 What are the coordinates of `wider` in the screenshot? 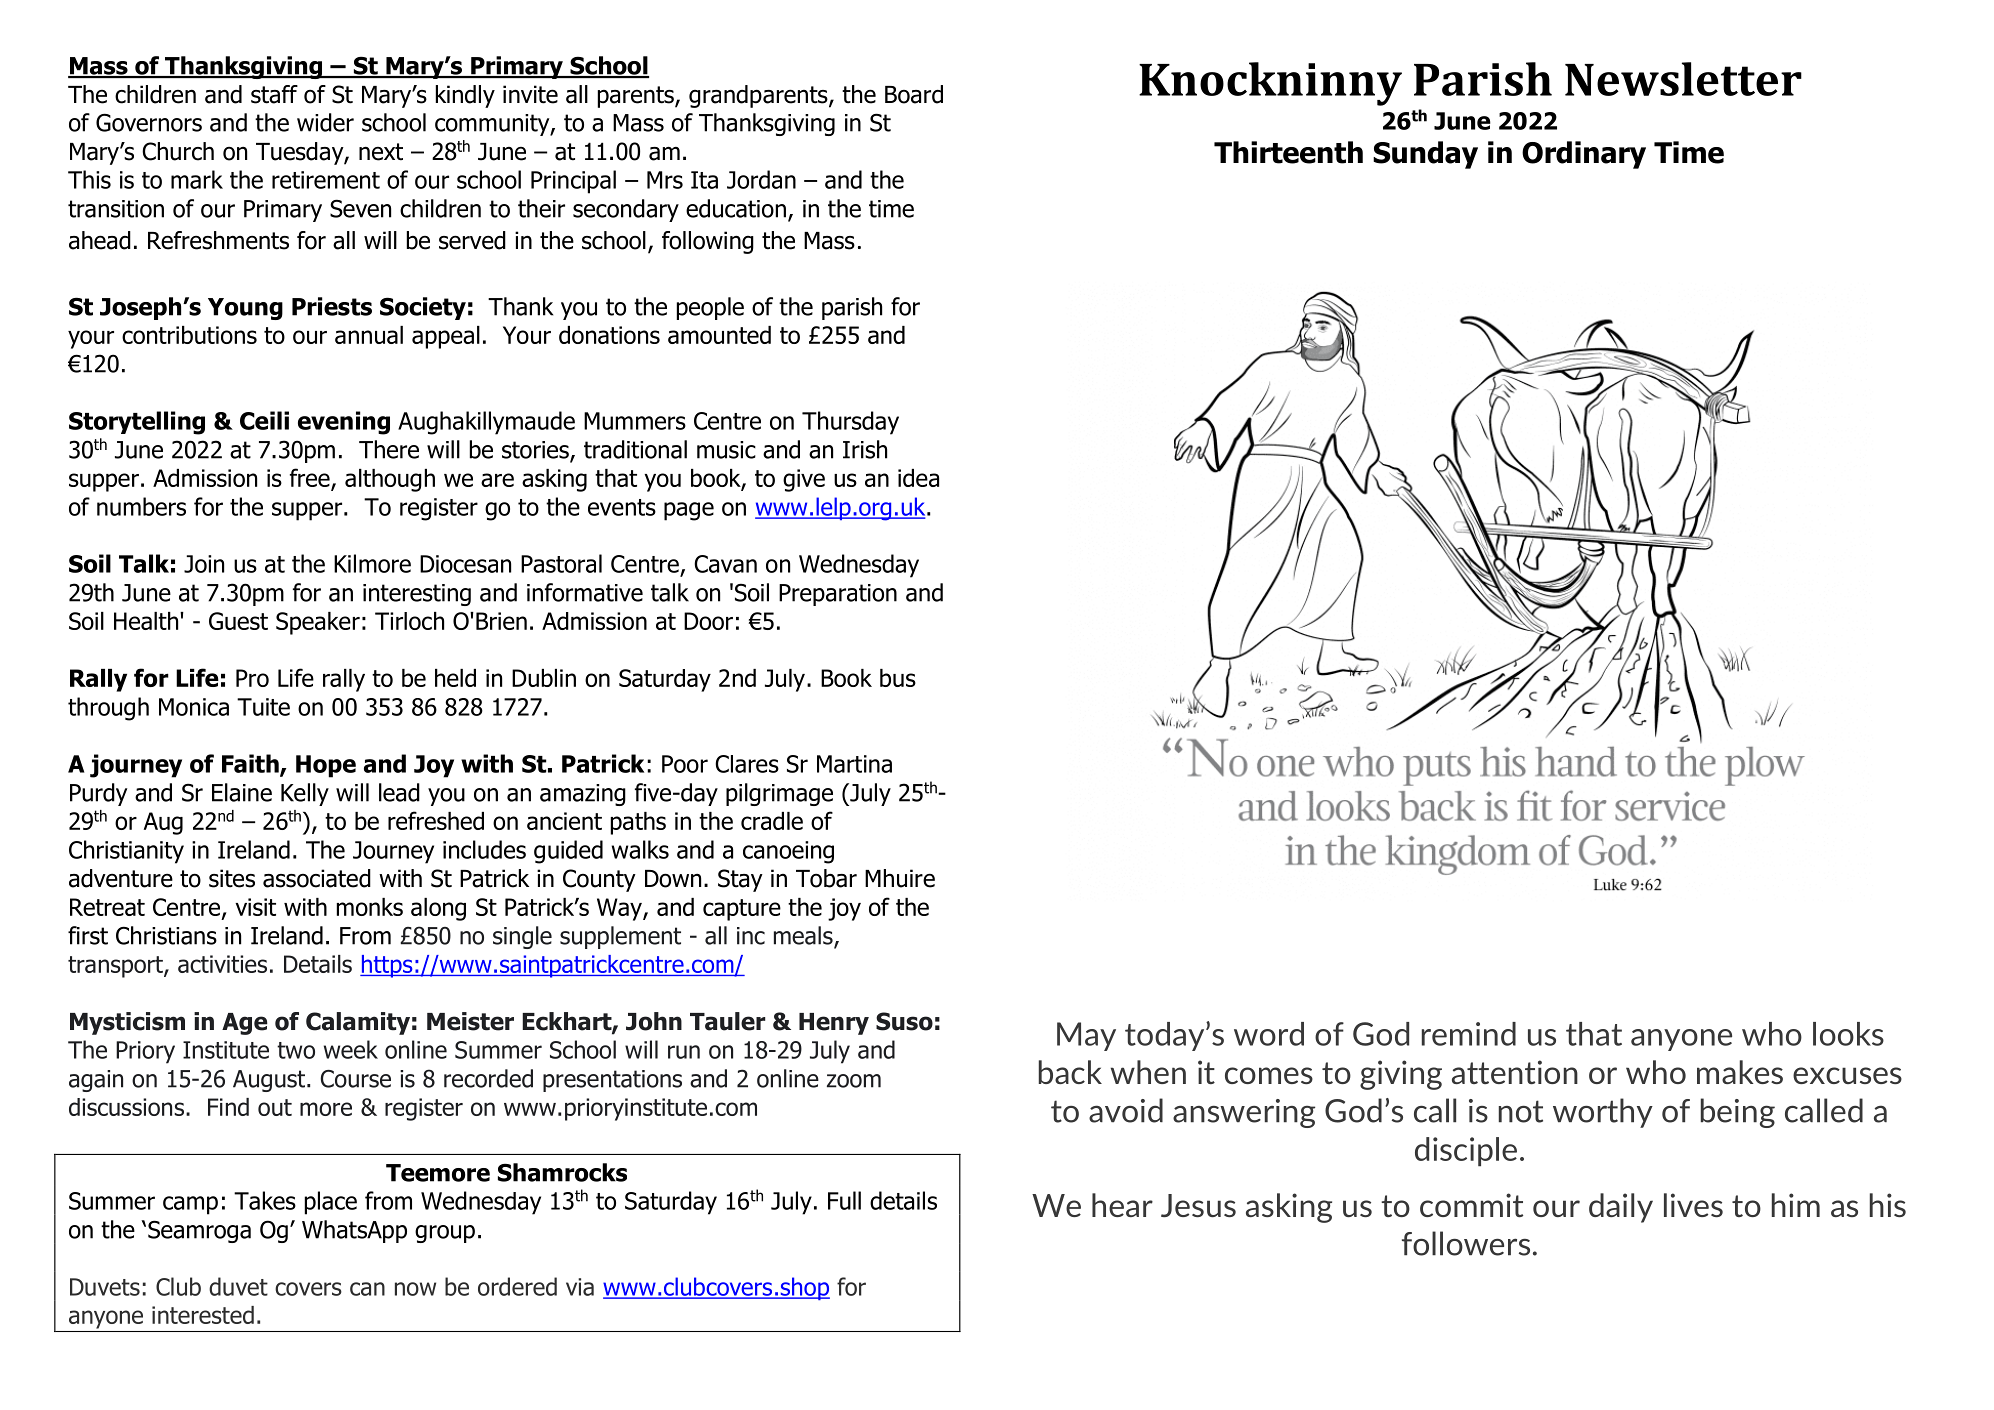 It's located at (325, 122).
